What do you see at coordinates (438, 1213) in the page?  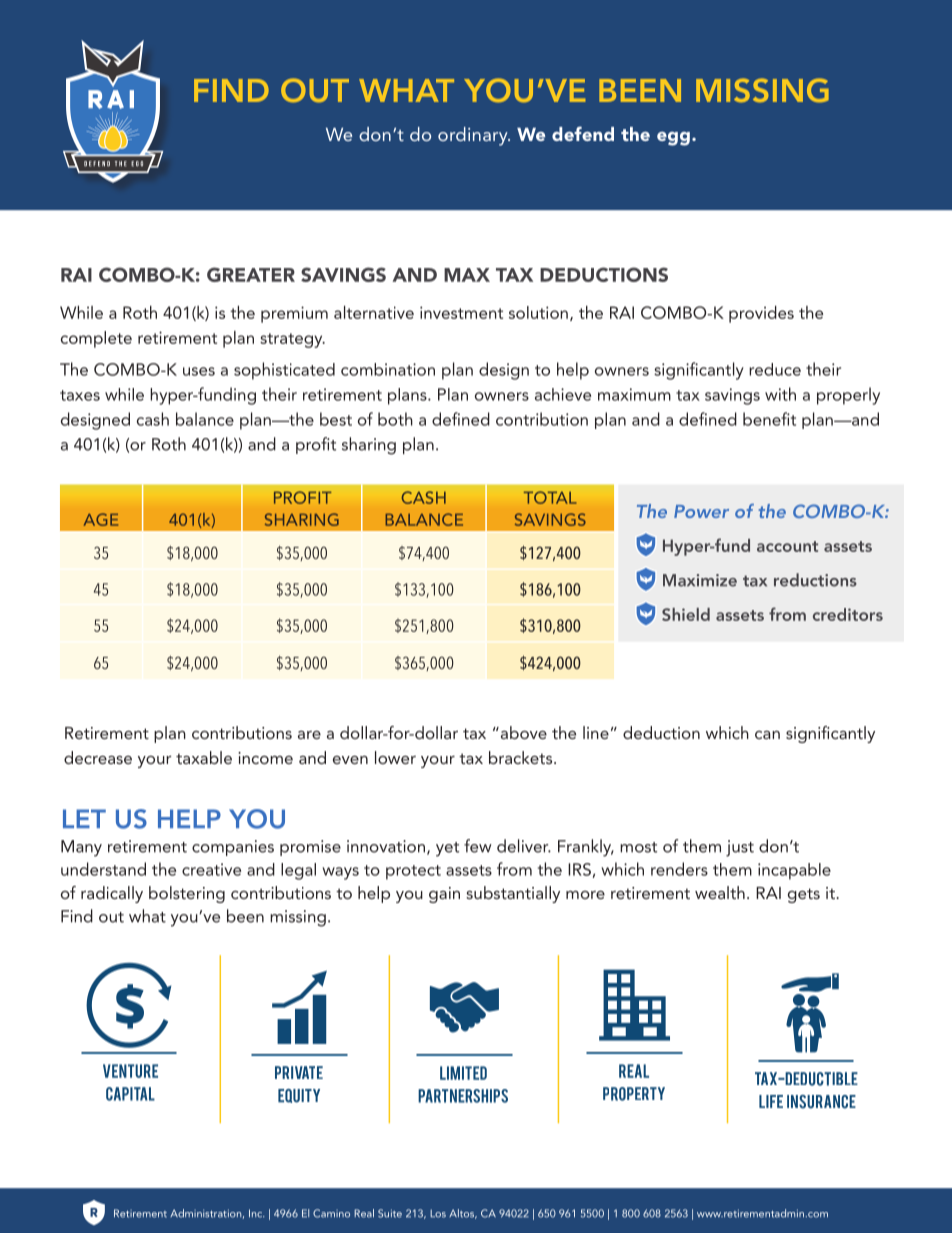 I see `Los` at bounding box center [438, 1213].
